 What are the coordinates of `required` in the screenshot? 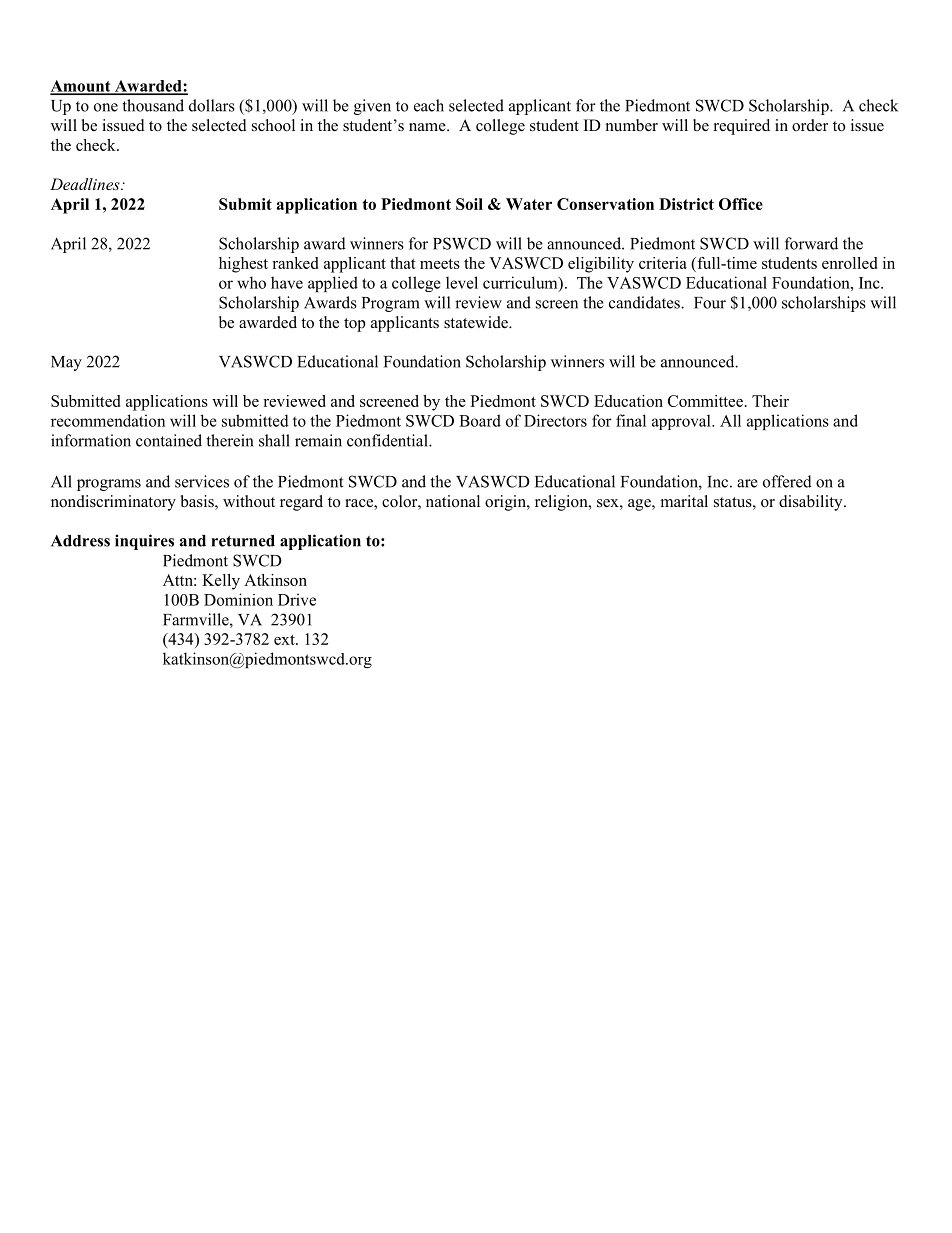 It's located at (742, 127).
